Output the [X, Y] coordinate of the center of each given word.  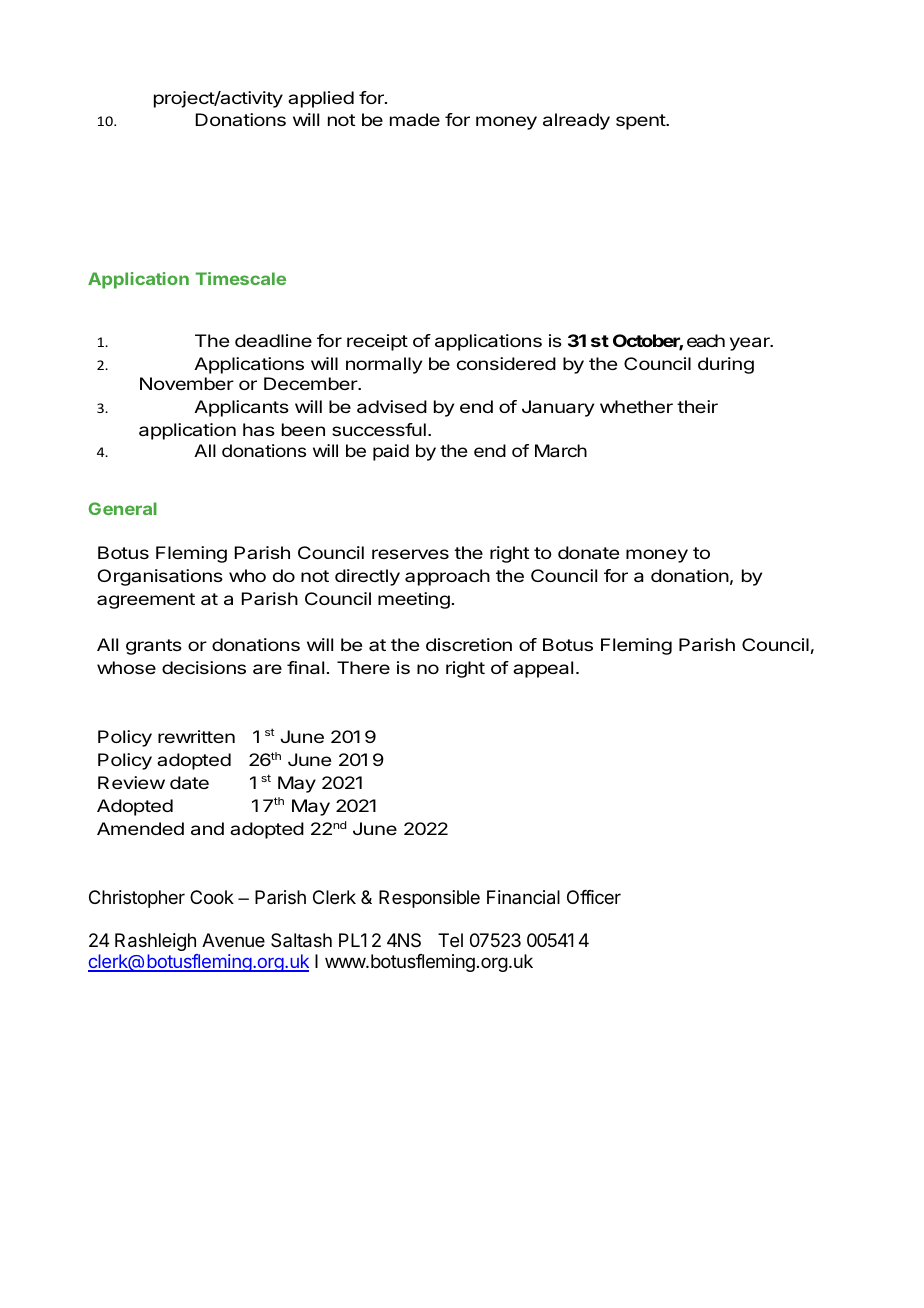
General [122, 508]
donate [588, 552]
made [415, 119]
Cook [212, 897]
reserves [410, 554]
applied [321, 99]
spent [641, 122]
